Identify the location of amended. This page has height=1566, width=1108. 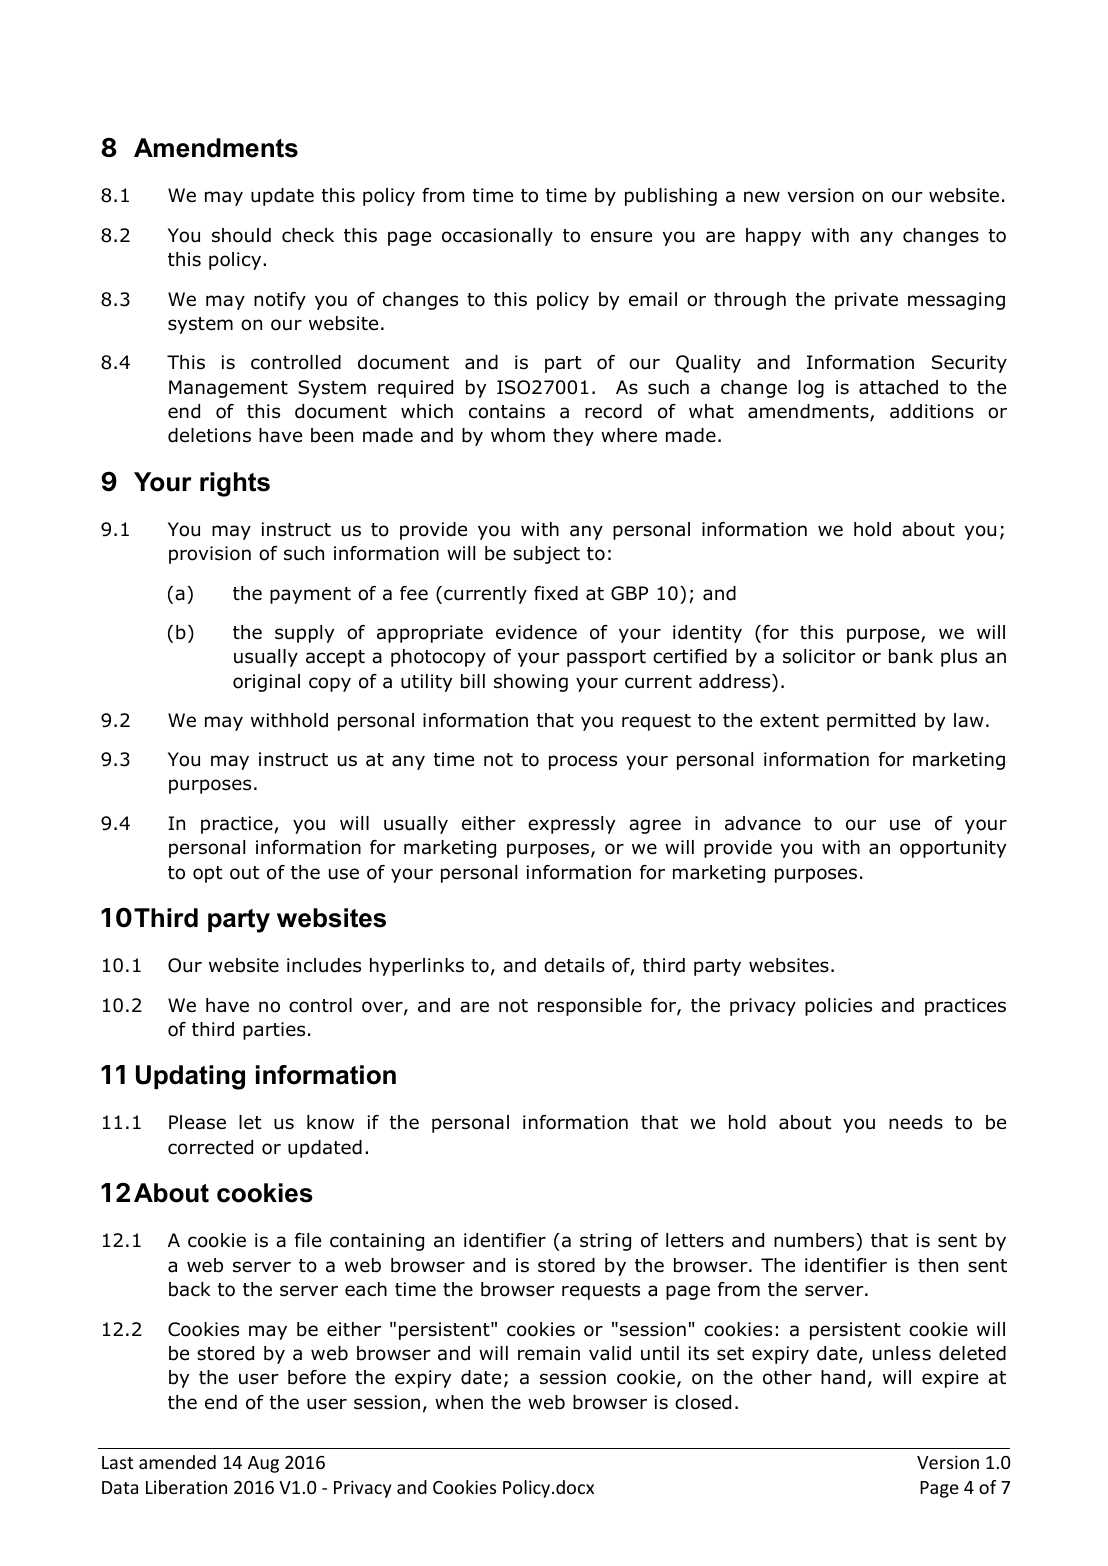
(177, 1462).
